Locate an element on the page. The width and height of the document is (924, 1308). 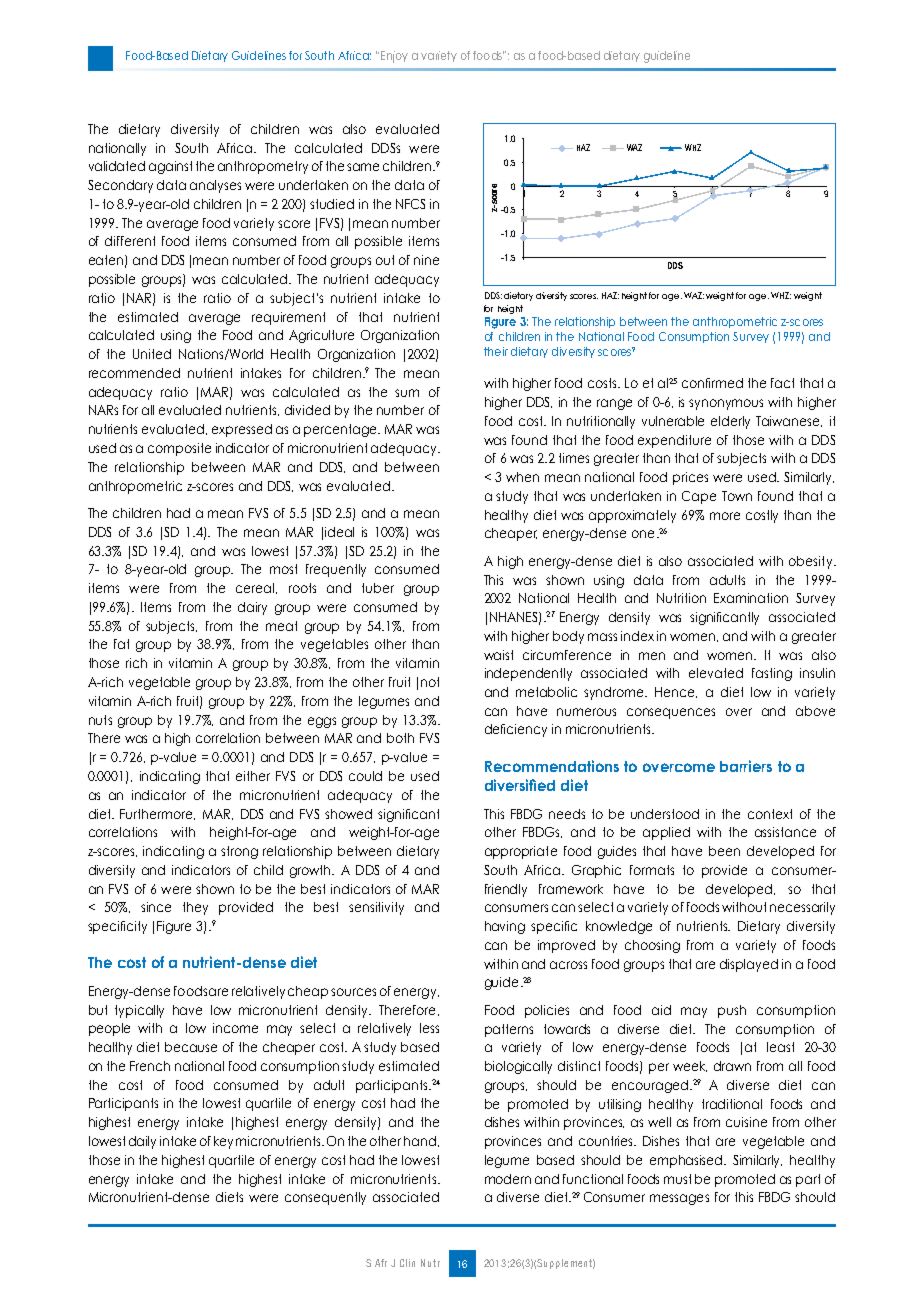
key is located at coordinates (223, 1142).
